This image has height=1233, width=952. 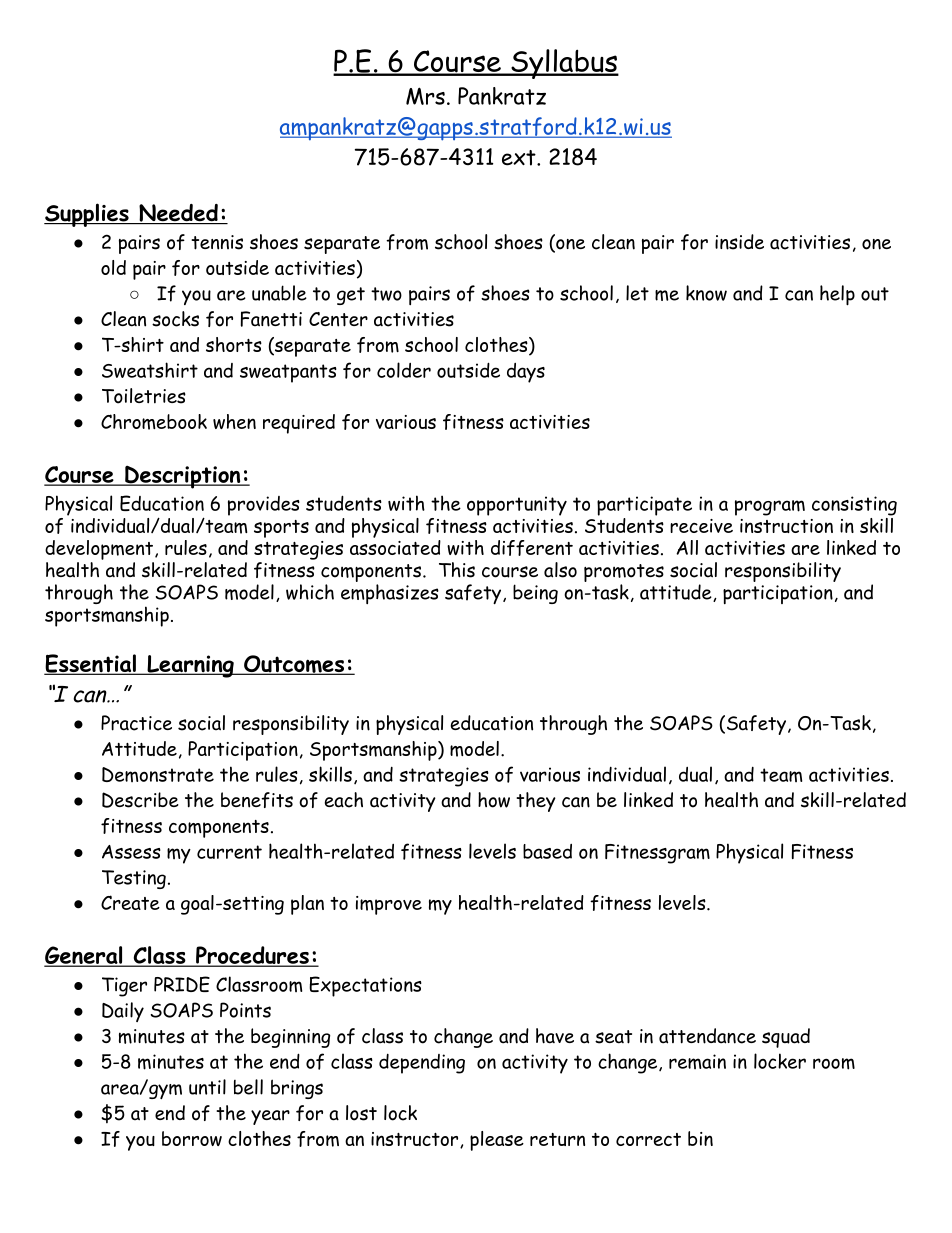 I want to click on program, so click(x=770, y=508).
